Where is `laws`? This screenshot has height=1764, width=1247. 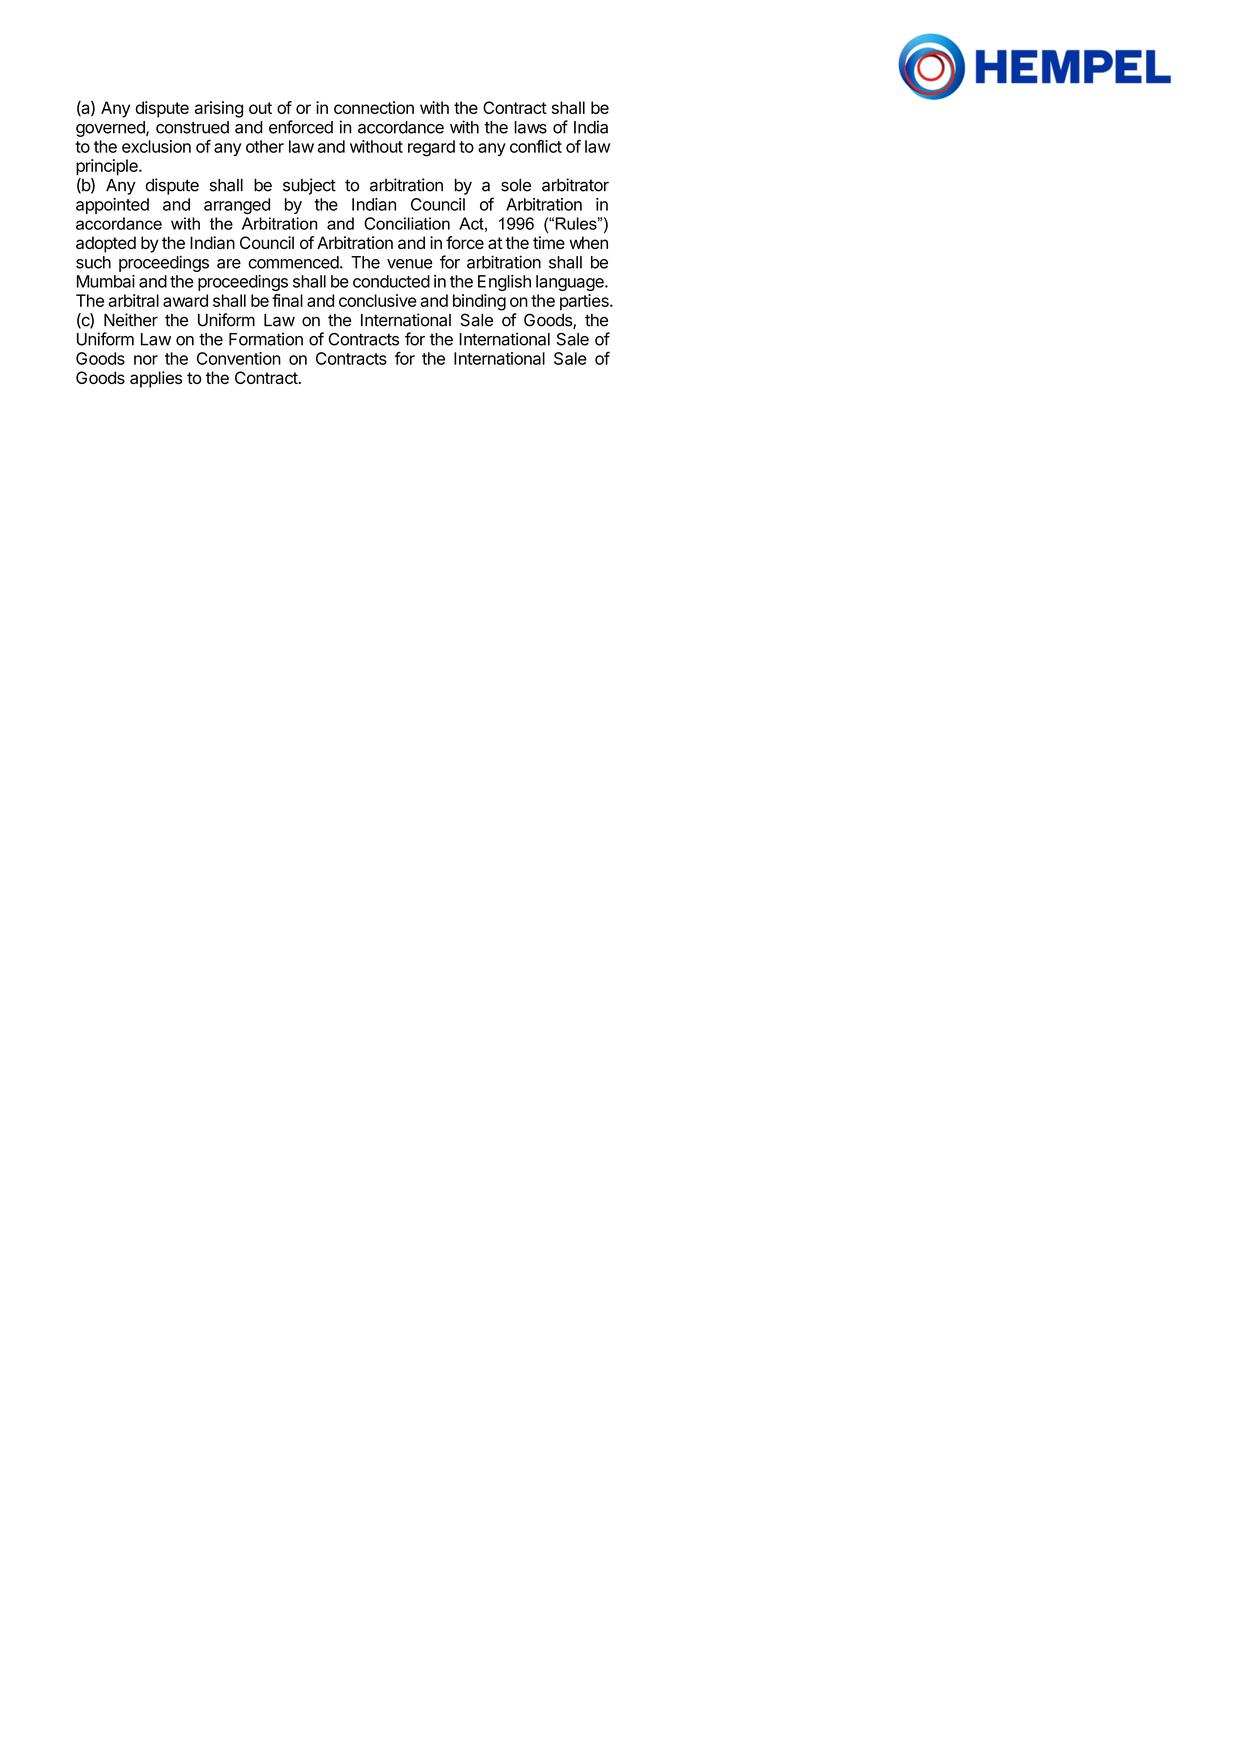 laws is located at coordinates (530, 127).
